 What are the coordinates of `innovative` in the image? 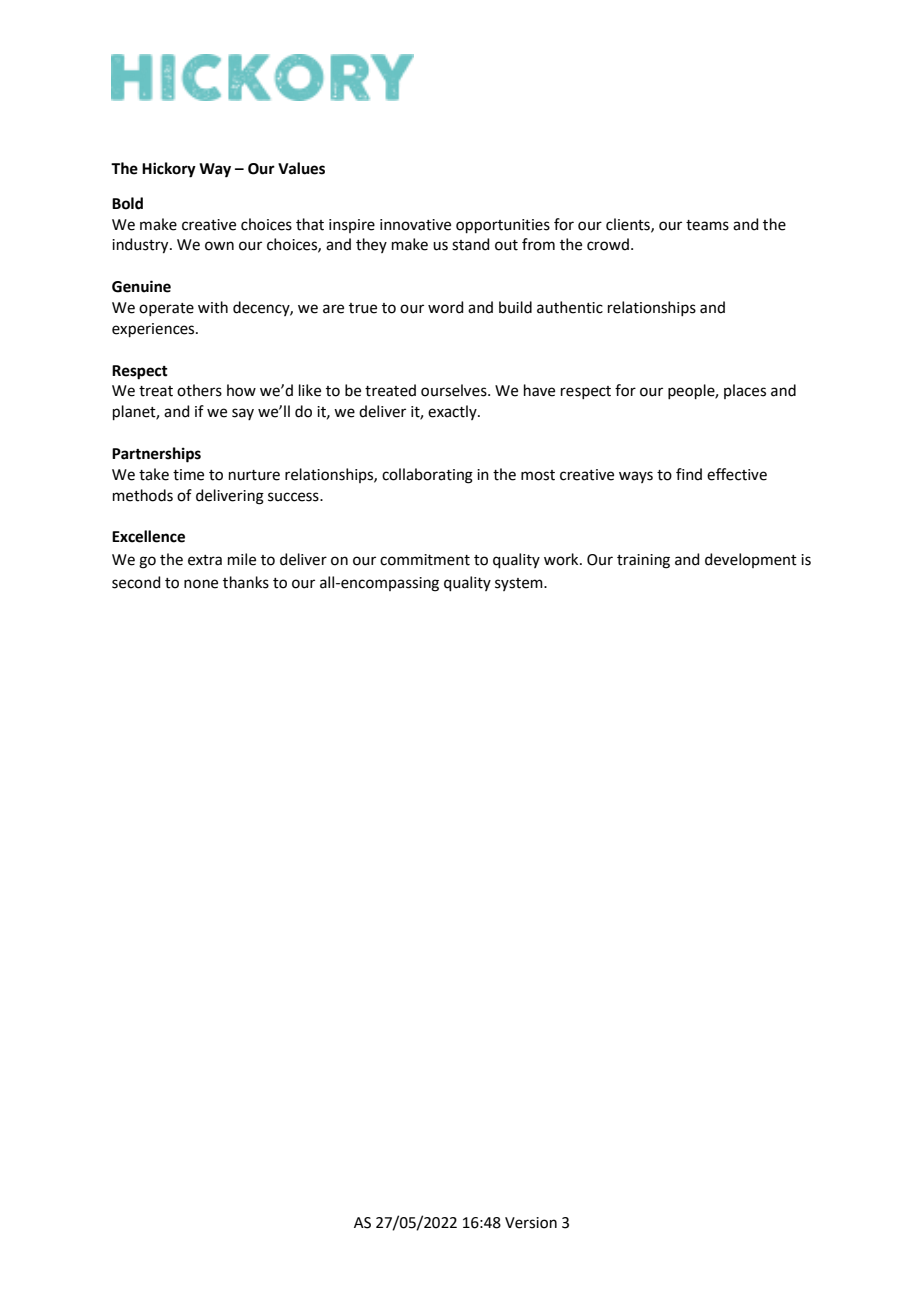 It's located at (415, 225).
